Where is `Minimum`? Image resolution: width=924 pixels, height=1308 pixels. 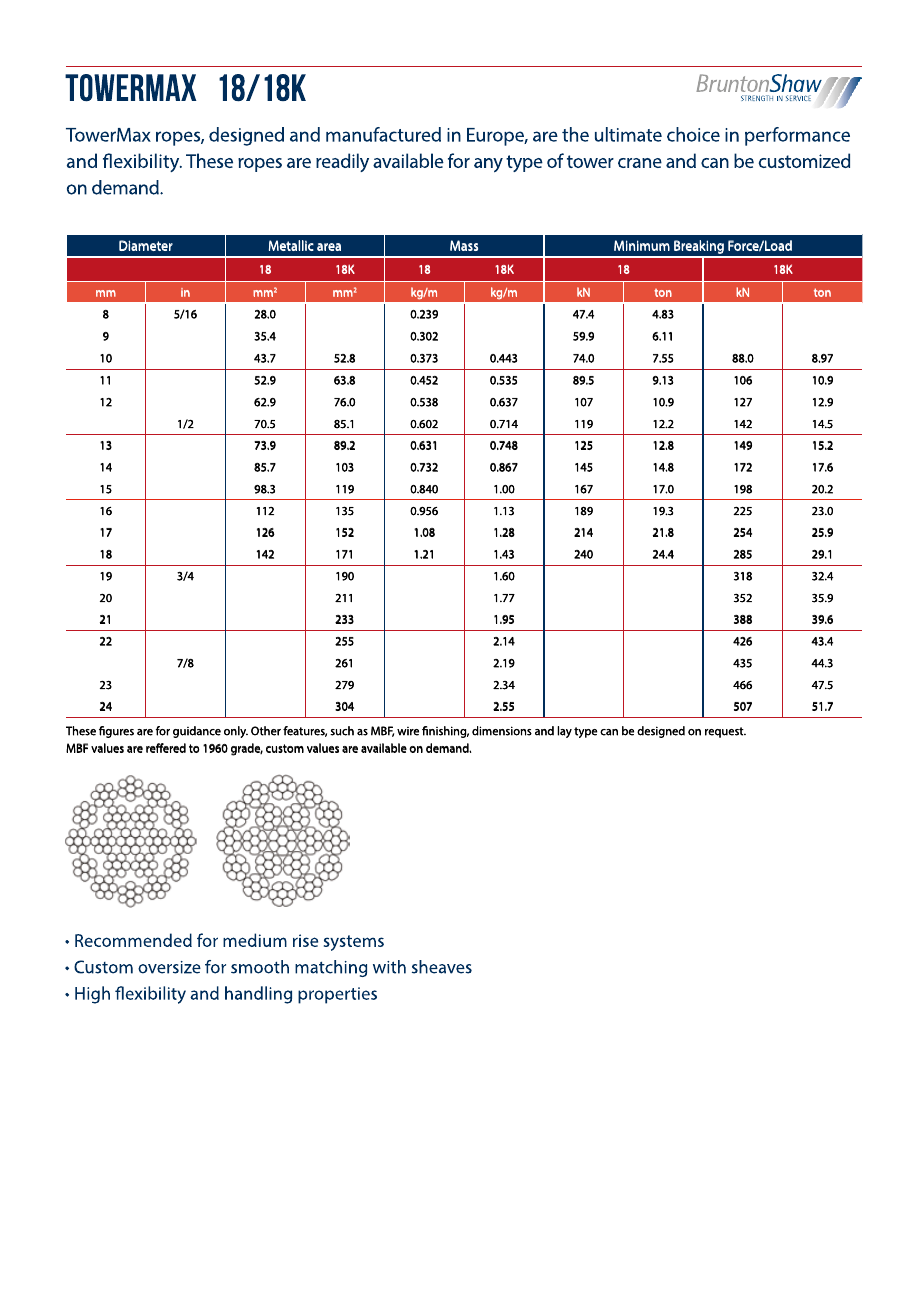 Minimum is located at coordinates (642, 245).
